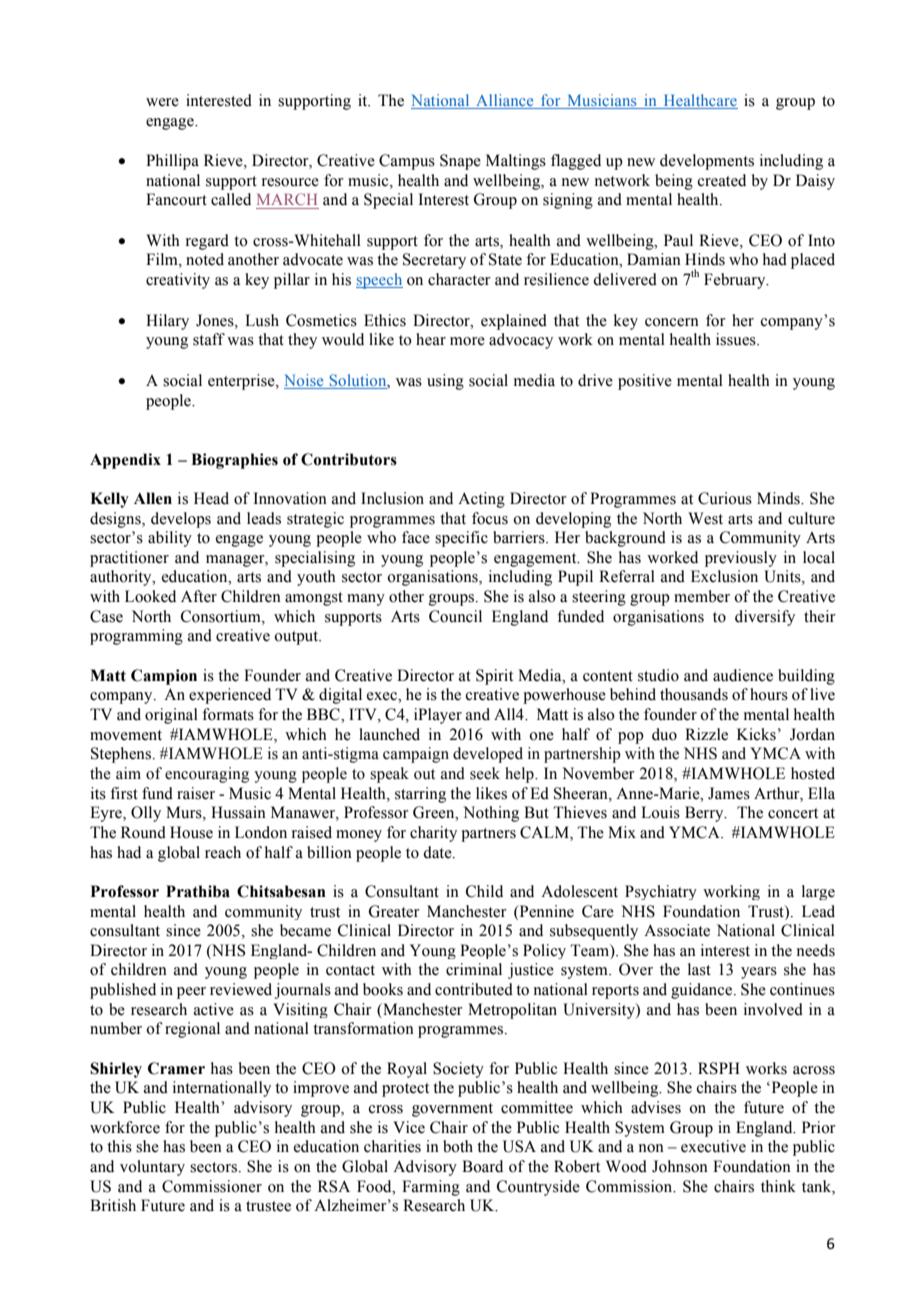 The height and width of the image is (1308, 924). I want to click on Phillipa, so click(172, 162).
